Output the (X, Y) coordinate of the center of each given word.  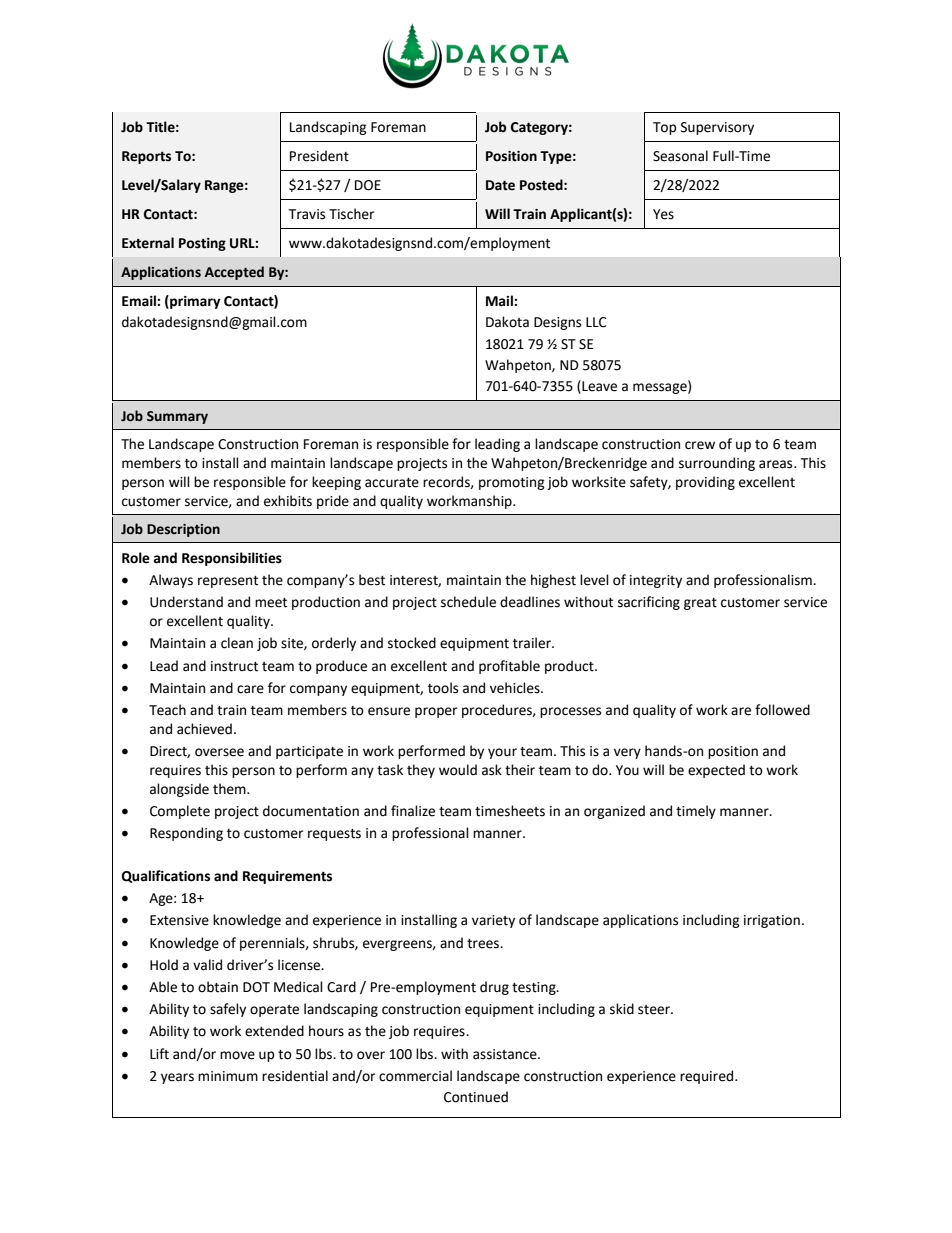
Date (500, 185)
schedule (468, 602)
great (700, 604)
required (706, 1077)
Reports (146, 157)
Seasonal (680, 156)
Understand (186, 602)
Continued (476, 1097)
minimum (228, 1076)
